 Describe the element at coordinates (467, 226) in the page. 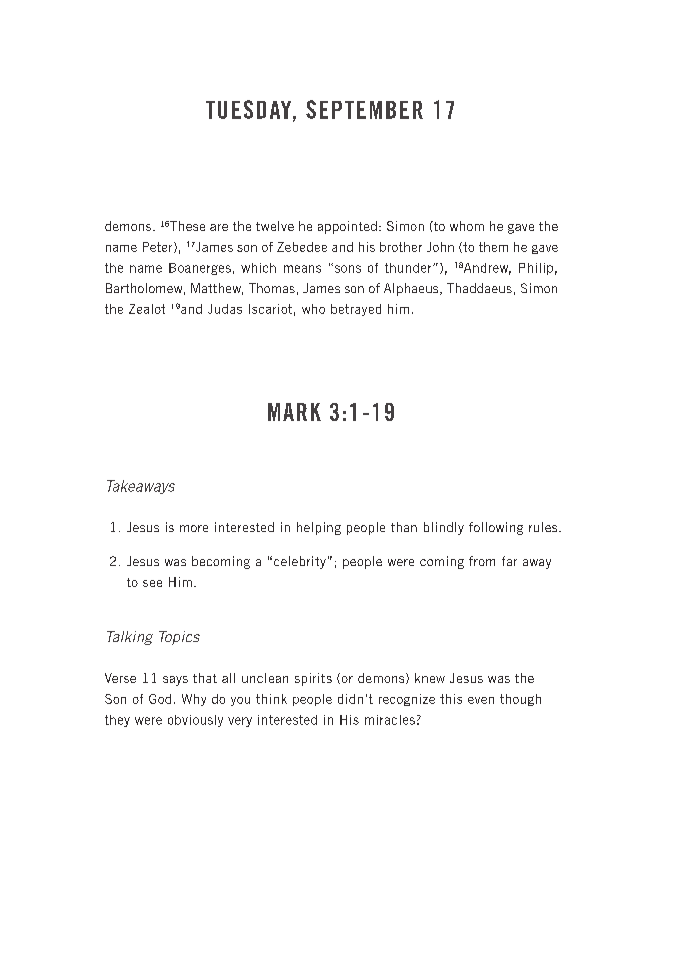

I see `whom` at that location.
